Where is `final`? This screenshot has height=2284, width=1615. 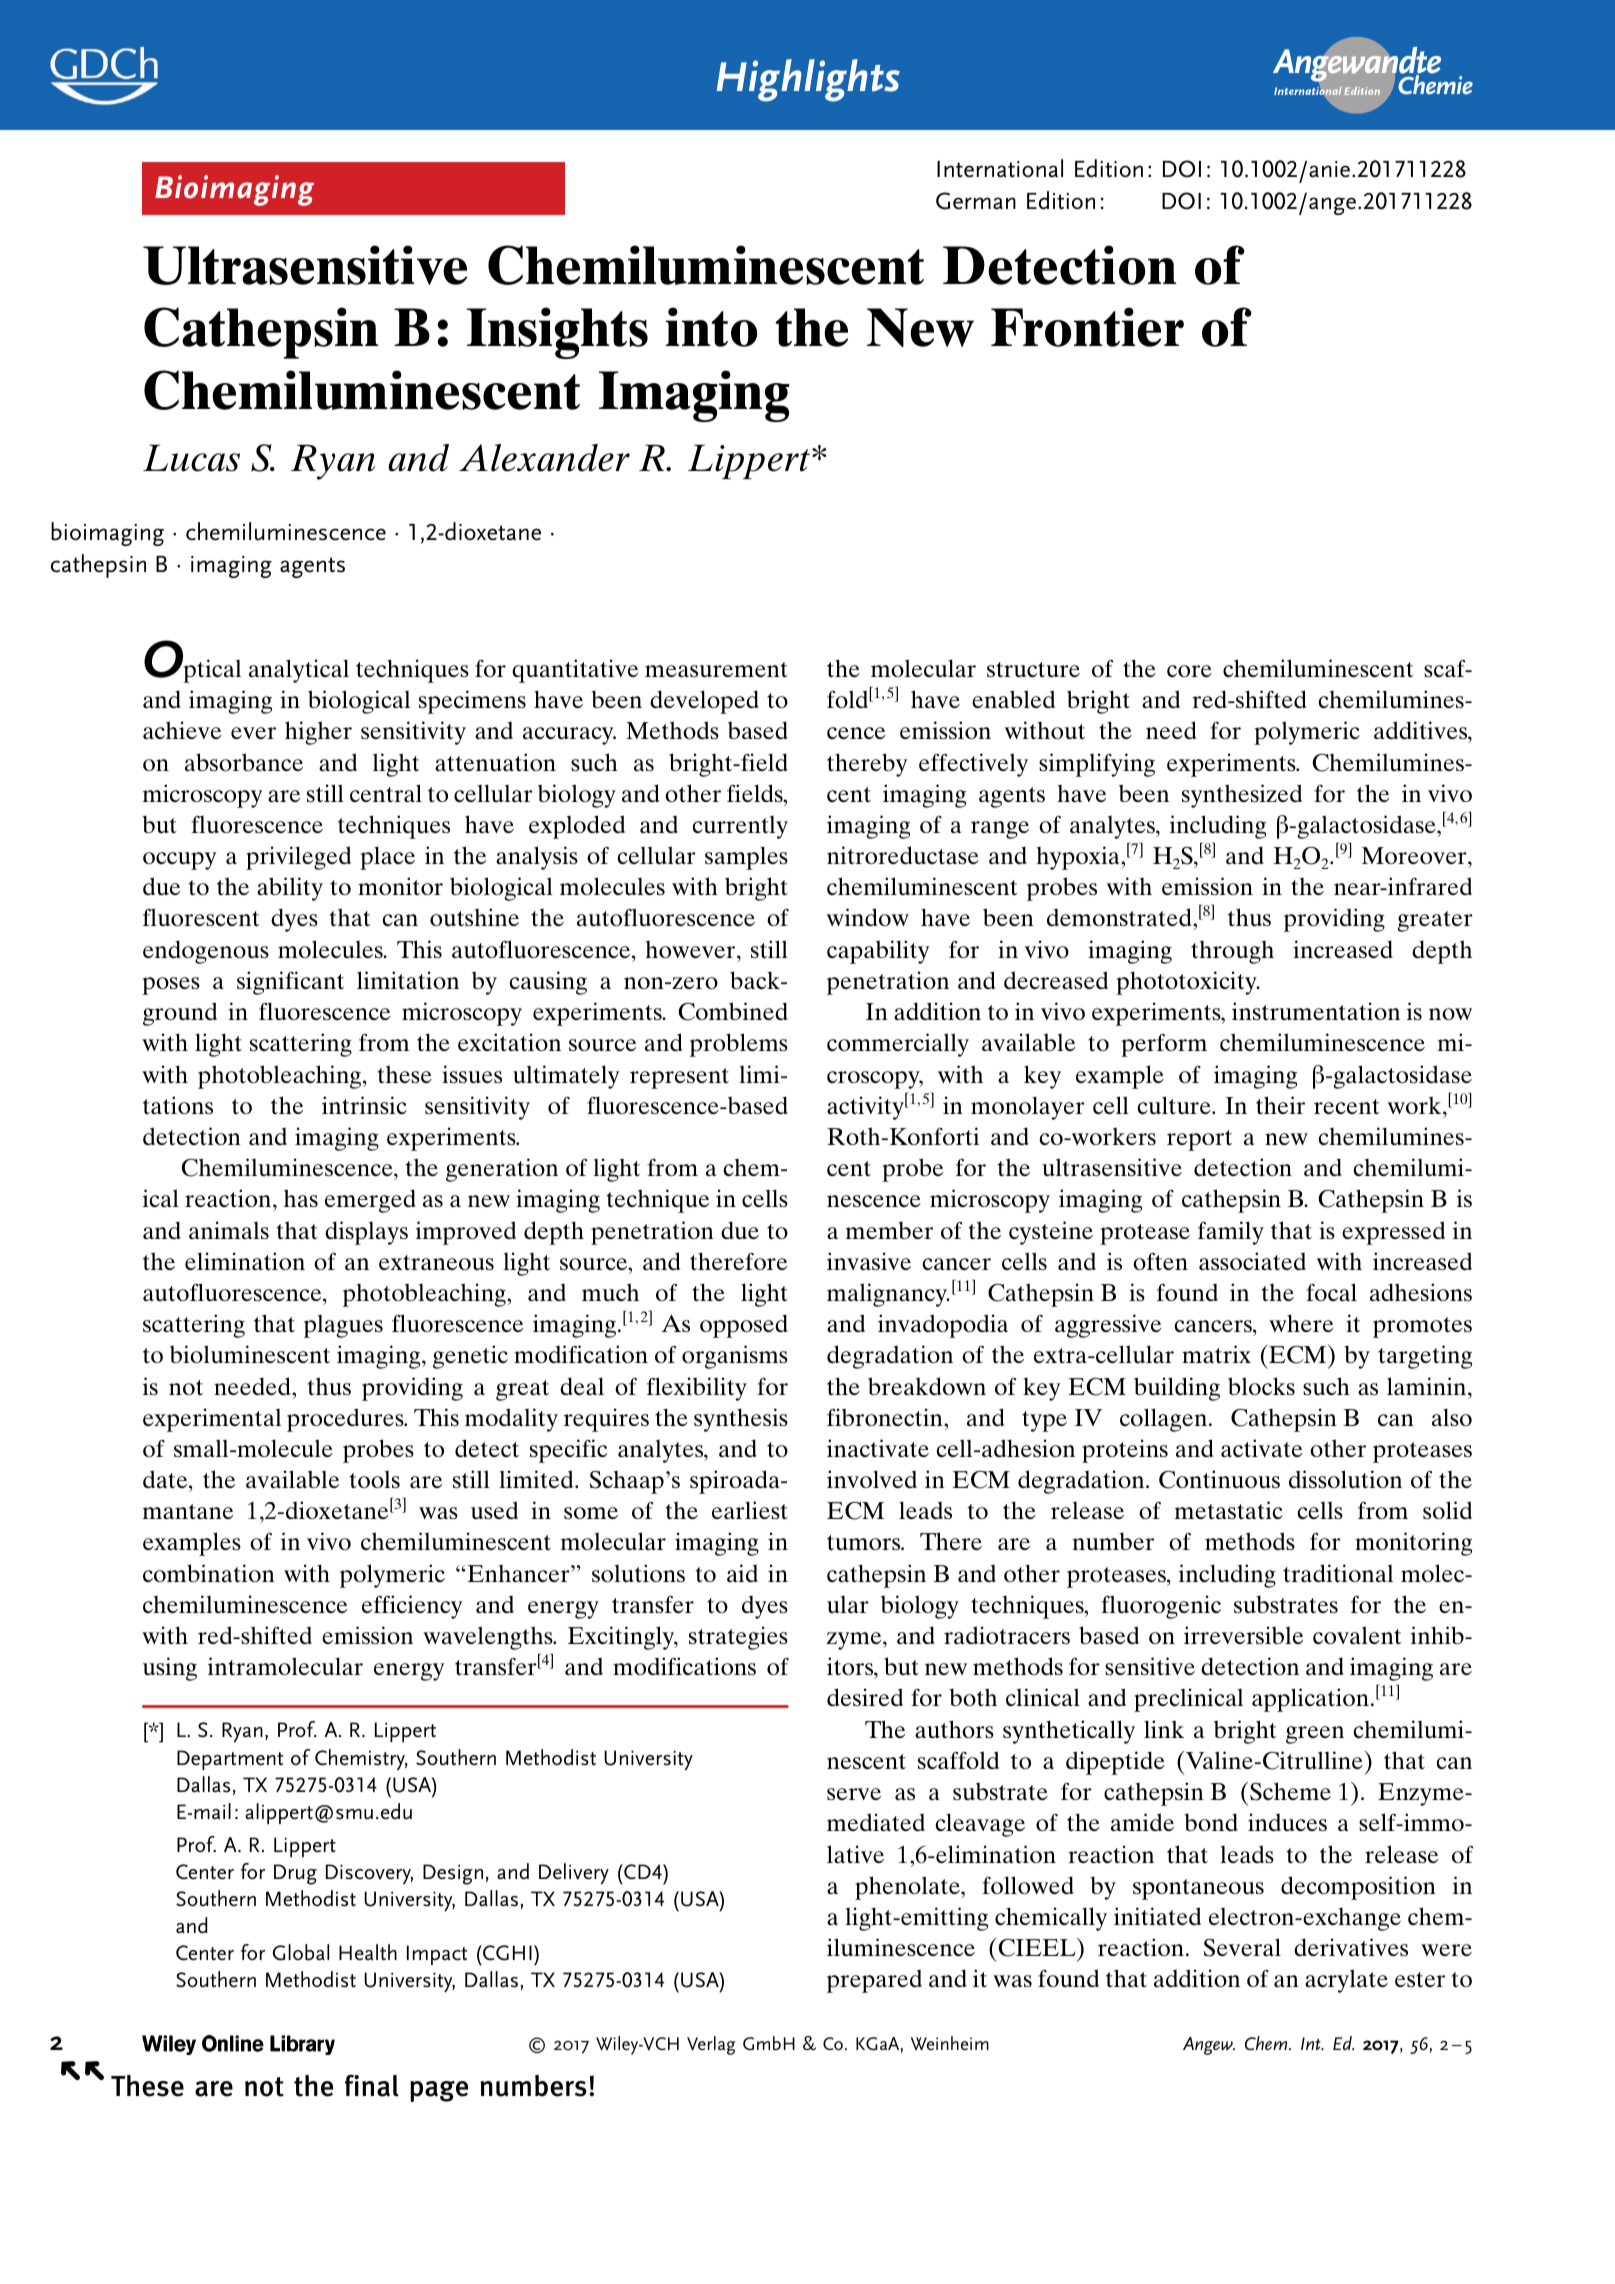
final is located at coordinates (372, 2085).
